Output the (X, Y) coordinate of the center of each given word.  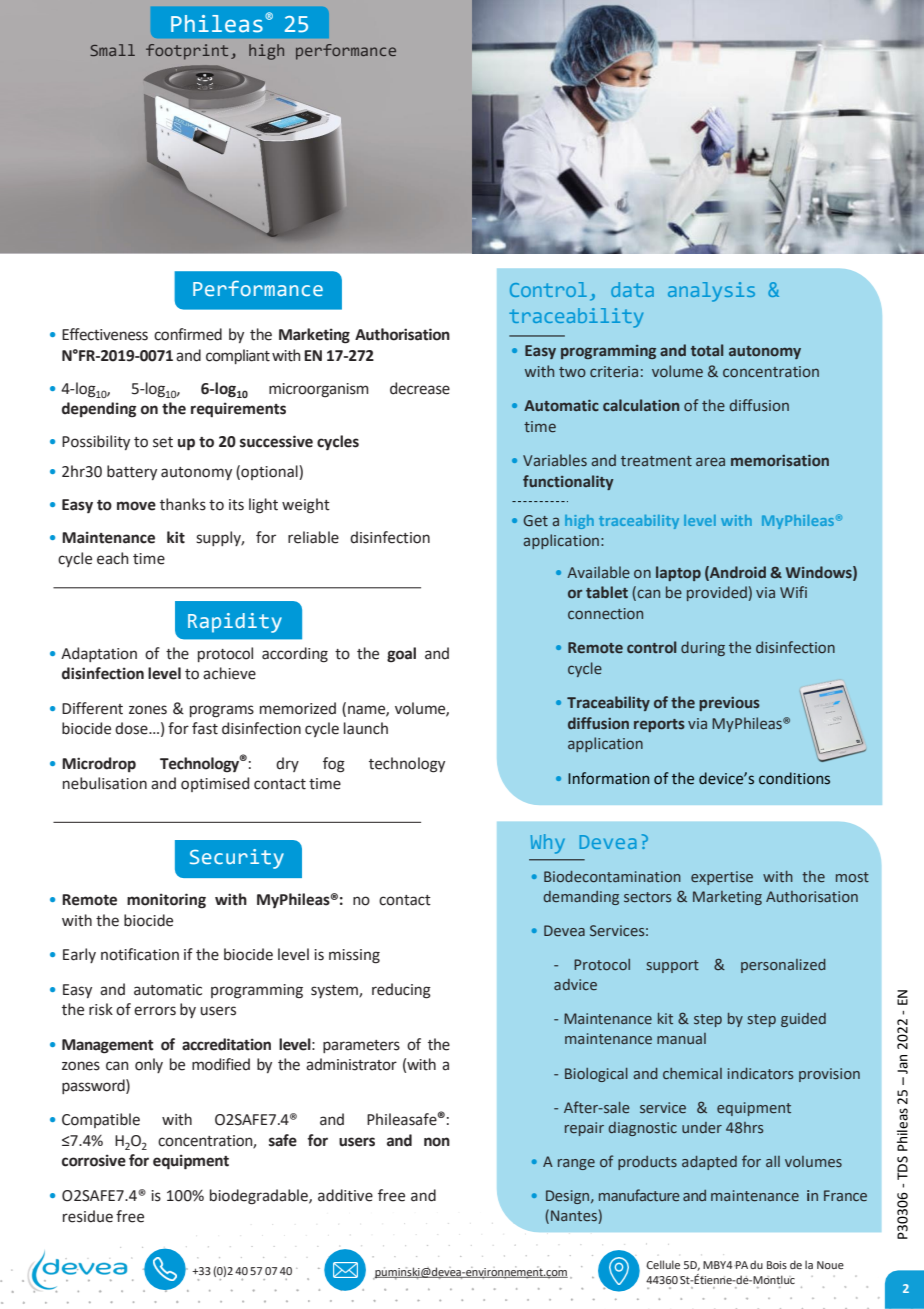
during (703, 648)
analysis (711, 292)
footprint (187, 52)
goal (401, 655)
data (632, 289)
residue (88, 1216)
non (437, 1142)
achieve (229, 673)
